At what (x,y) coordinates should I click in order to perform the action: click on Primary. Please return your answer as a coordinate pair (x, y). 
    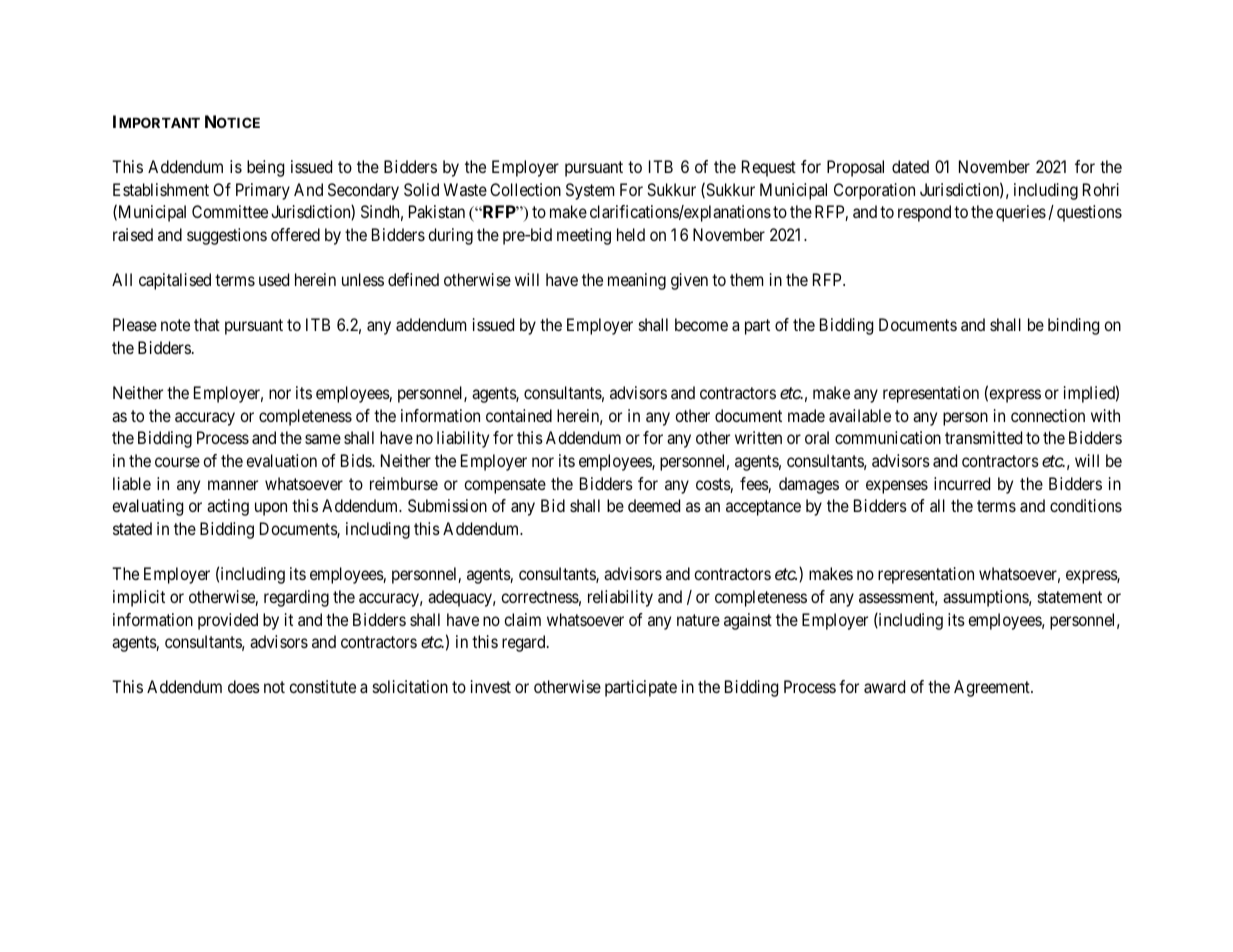
    Looking at the image, I should click on (263, 191).
